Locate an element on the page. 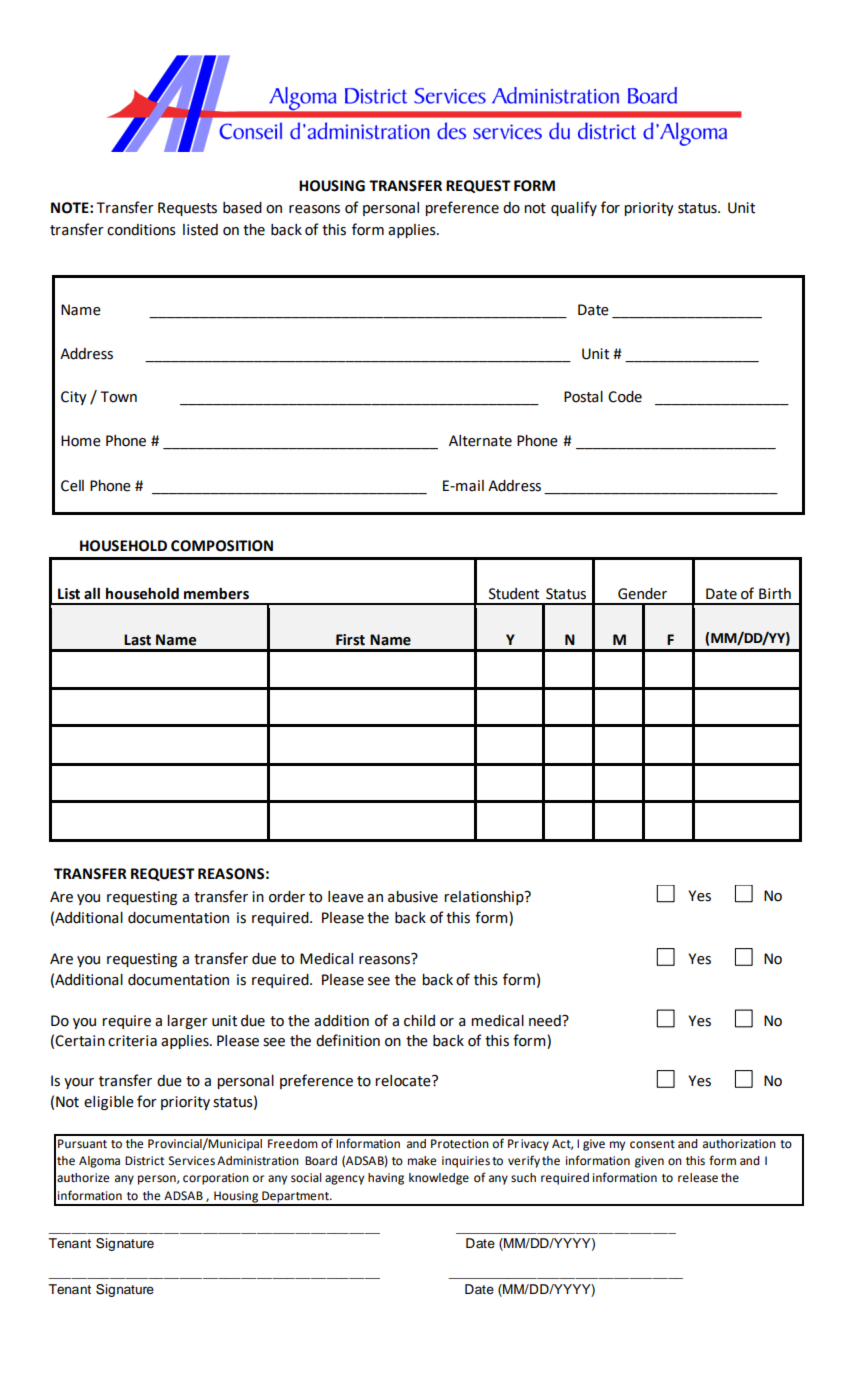 The width and height of the page is (849, 1400). make is located at coordinates (422, 1161).
